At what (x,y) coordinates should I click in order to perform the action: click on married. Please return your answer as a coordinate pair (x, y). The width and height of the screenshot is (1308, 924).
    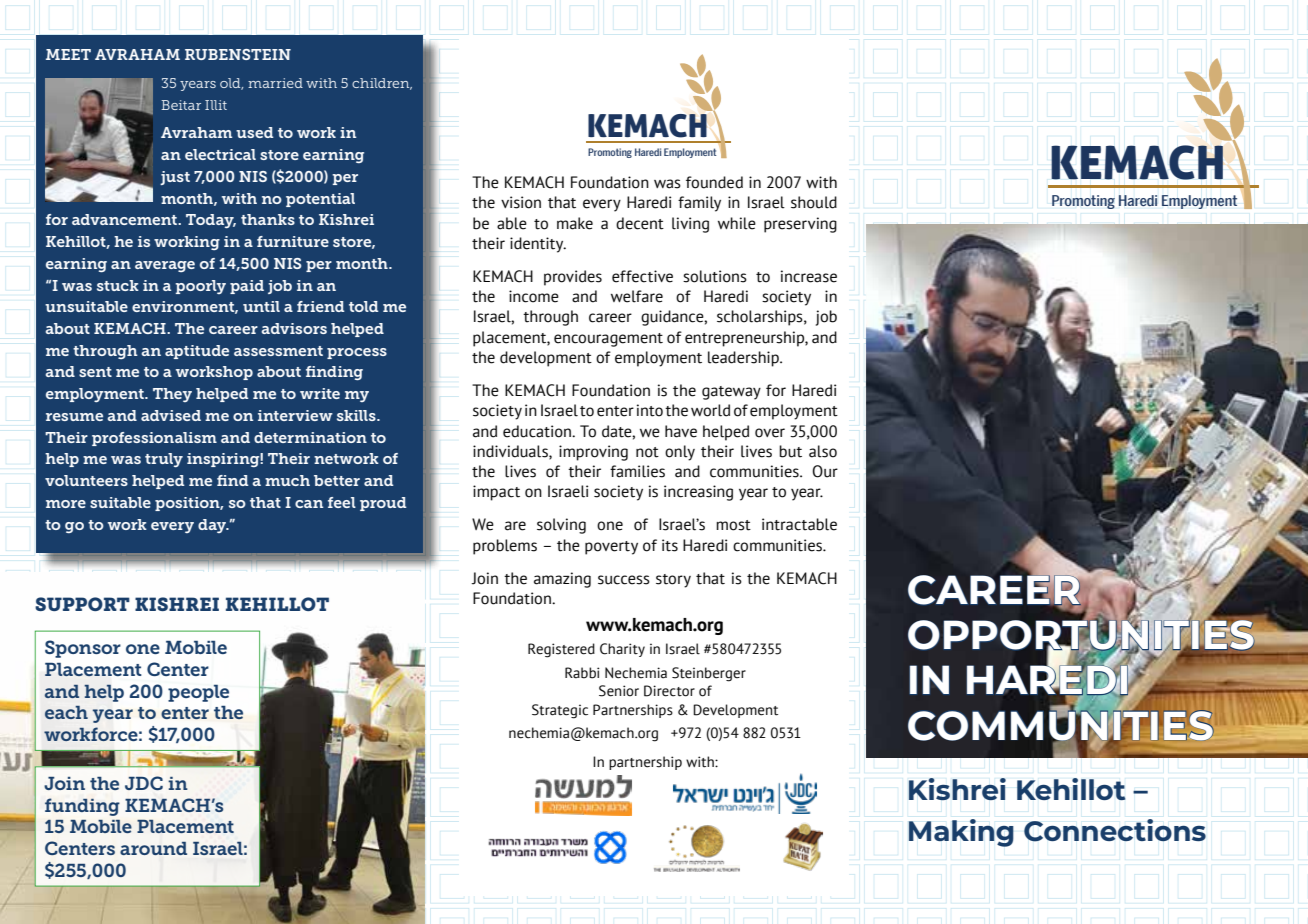
    Looking at the image, I should click on (275, 83).
